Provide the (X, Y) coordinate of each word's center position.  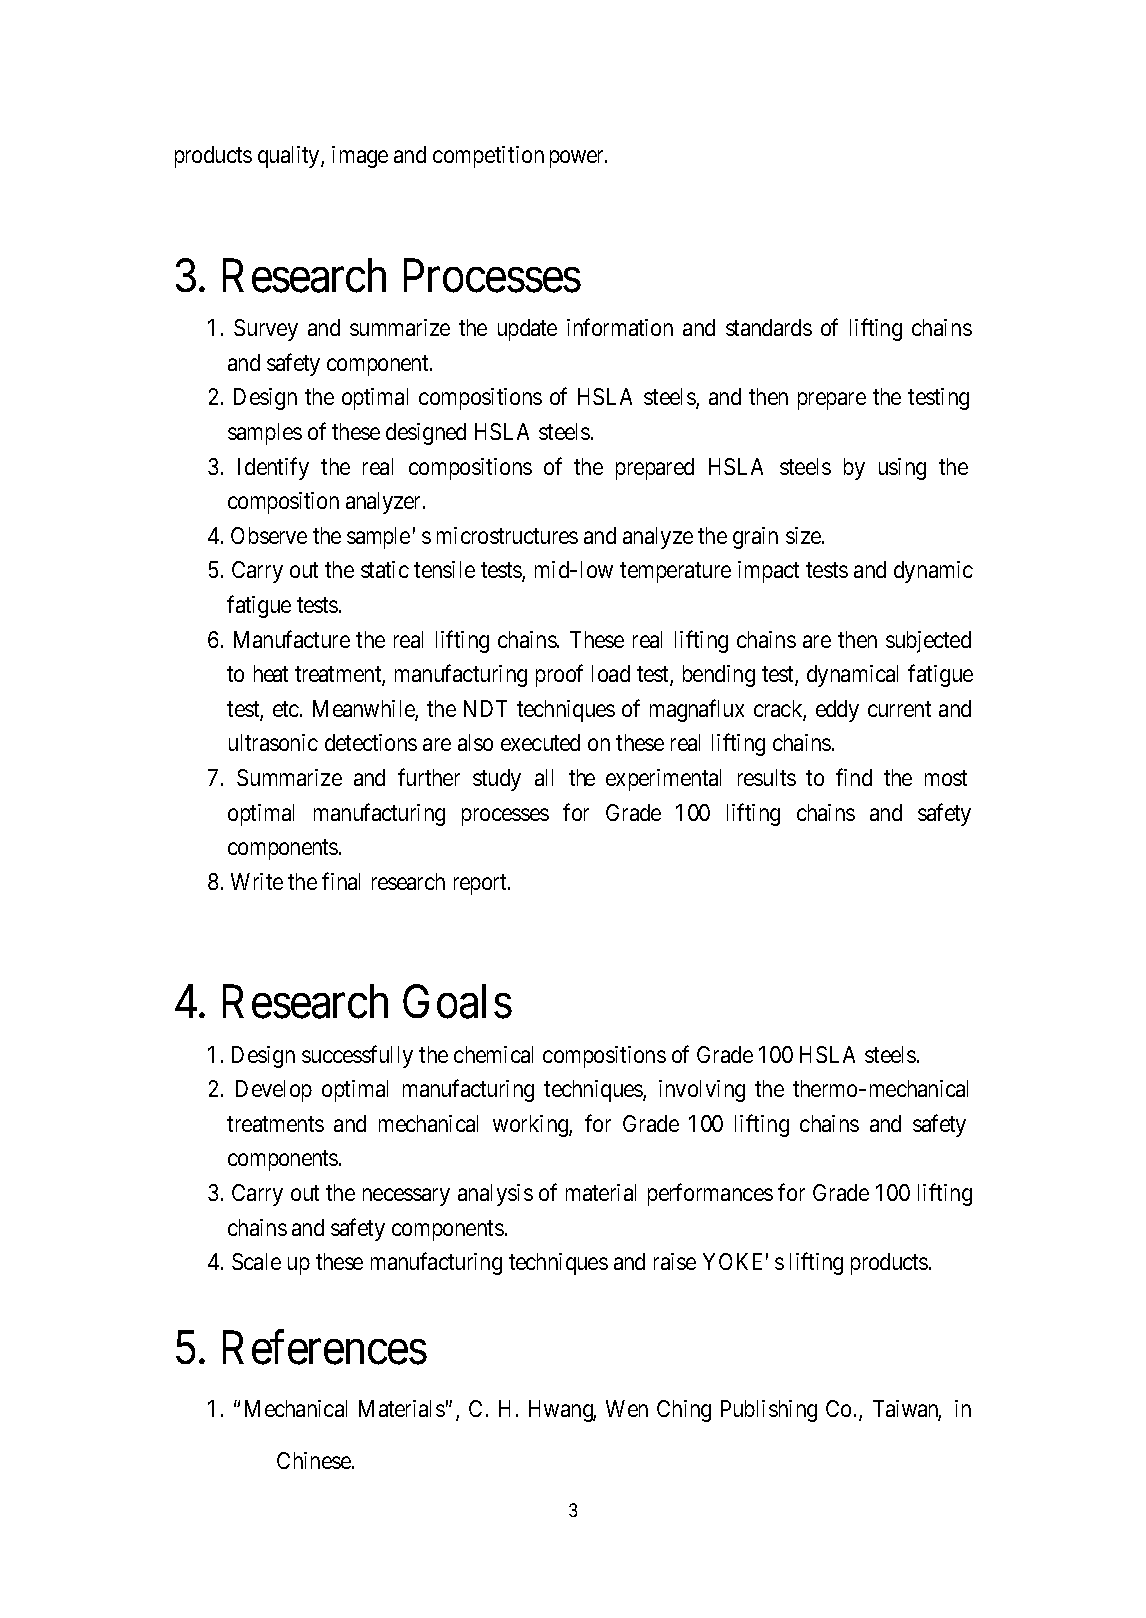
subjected (928, 642)
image (360, 157)
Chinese (315, 1460)
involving (702, 1091)
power (578, 159)
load (611, 673)
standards (769, 327)
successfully (357, 1056)
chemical (493, 1054)
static (385, 569)
